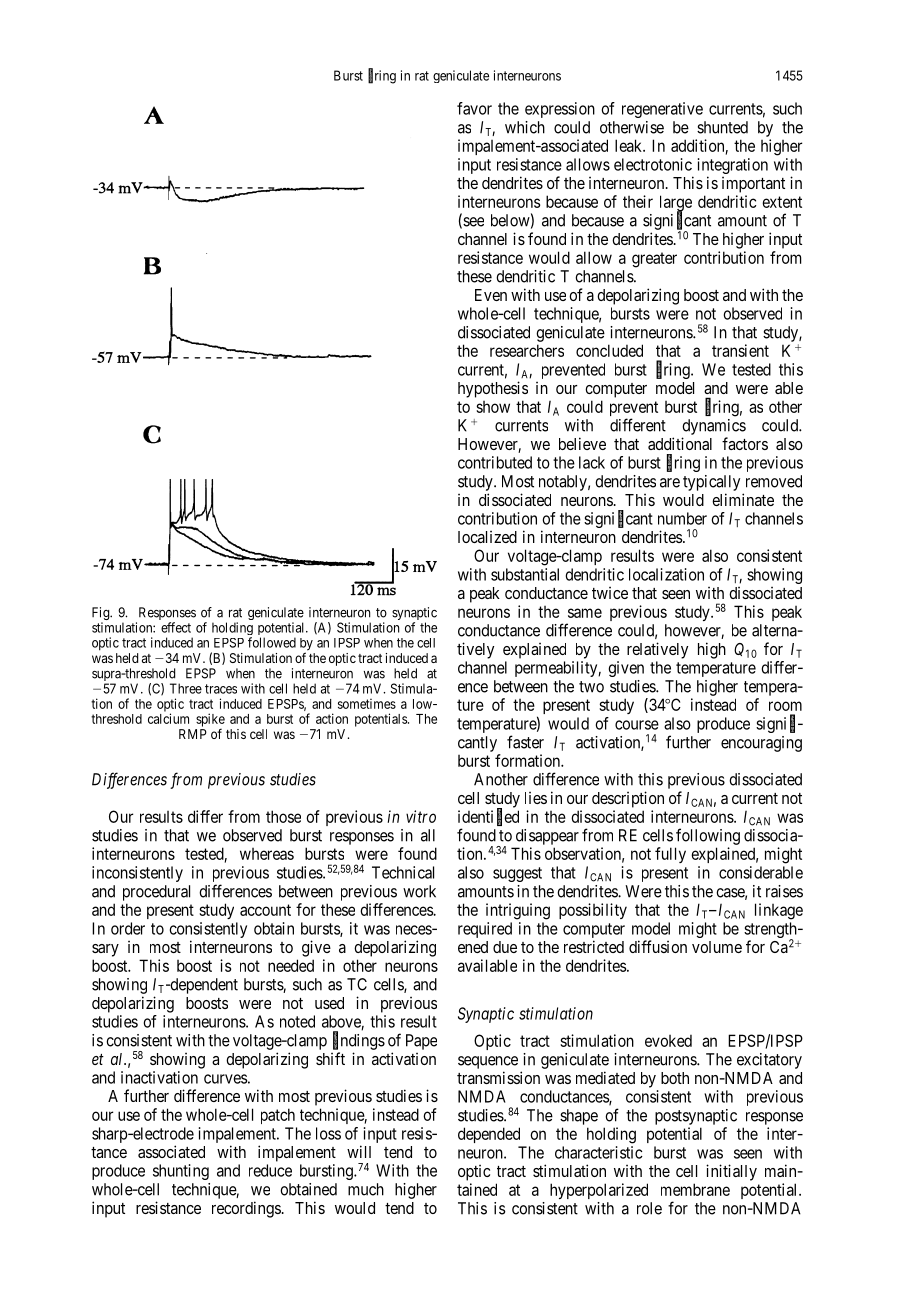 The width and height of the screenshot is (916, 1316). Describe the element at coordinates (367, 704) in the screenshot. I see `sometimes` at that location.
